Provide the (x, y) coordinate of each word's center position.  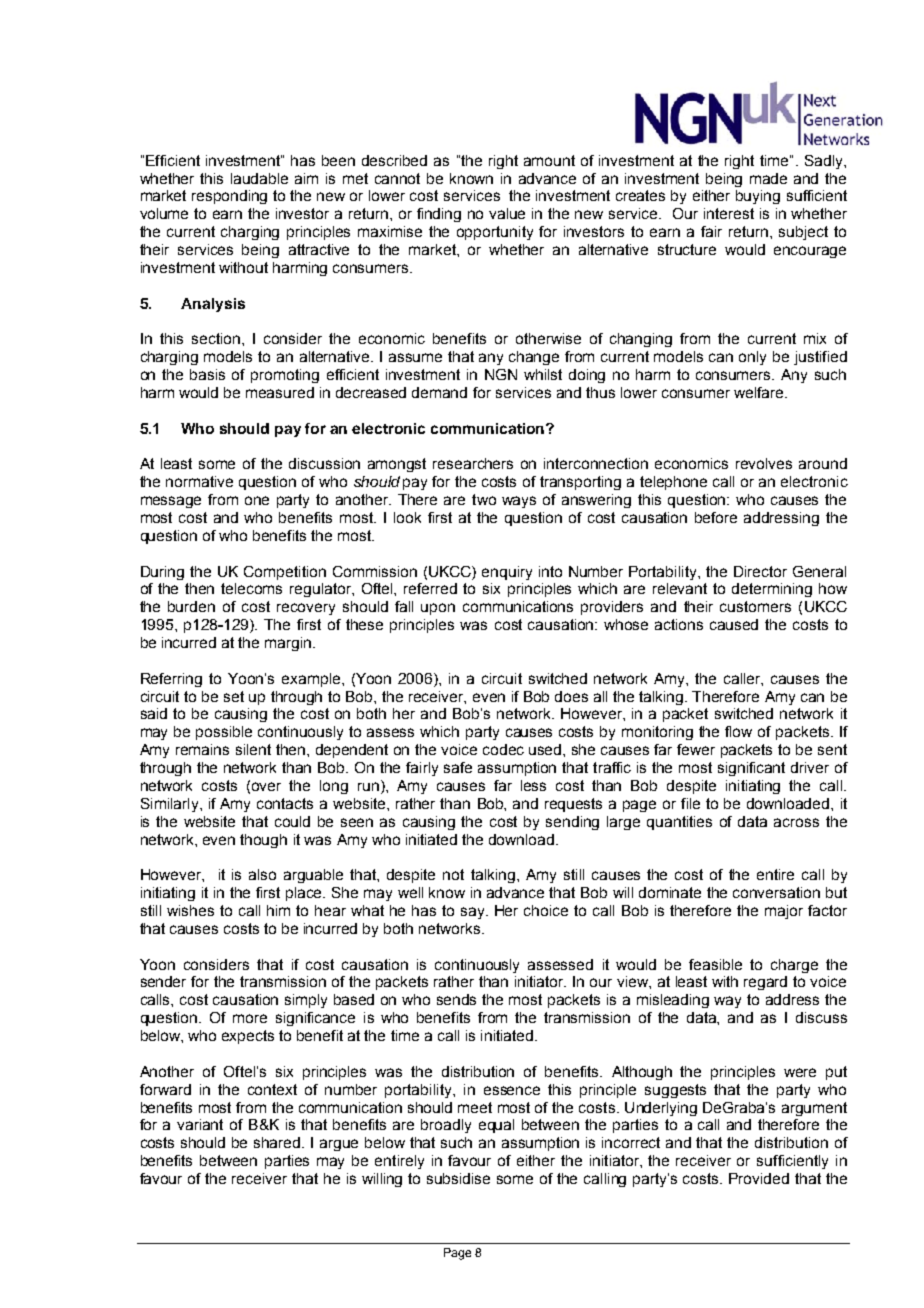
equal (496, 1126)
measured (280, 392)
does (571, 696)
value (507, 213)
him (278, 910)
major (784, 912)
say (474, 913)
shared (278, 1142)
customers (755, 606)
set (234, 696)
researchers (473, 463)
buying (758, 197)
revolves (764, 463)
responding (229, 197)
